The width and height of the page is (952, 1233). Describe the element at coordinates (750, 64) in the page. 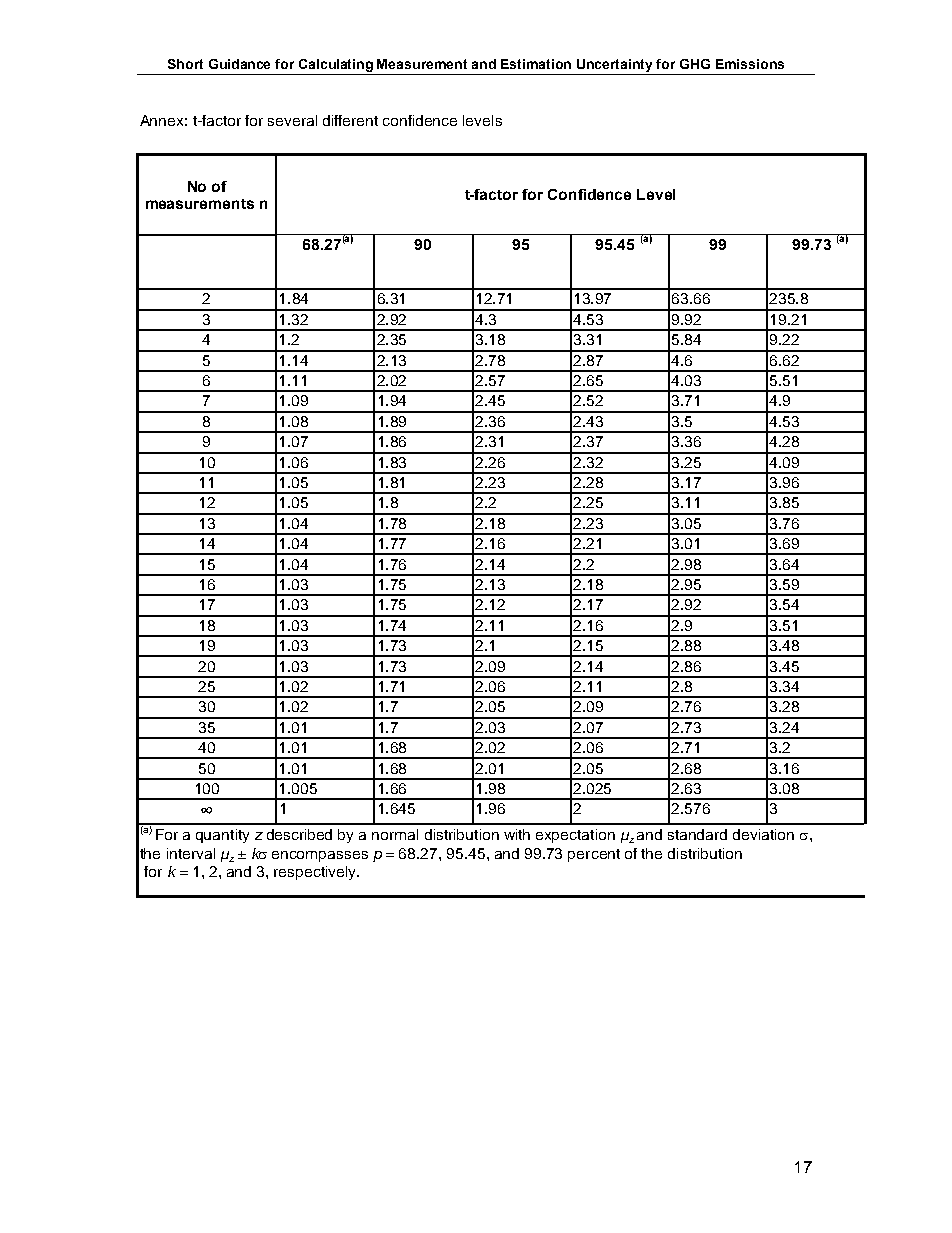

I see `Emissions` at that location.
